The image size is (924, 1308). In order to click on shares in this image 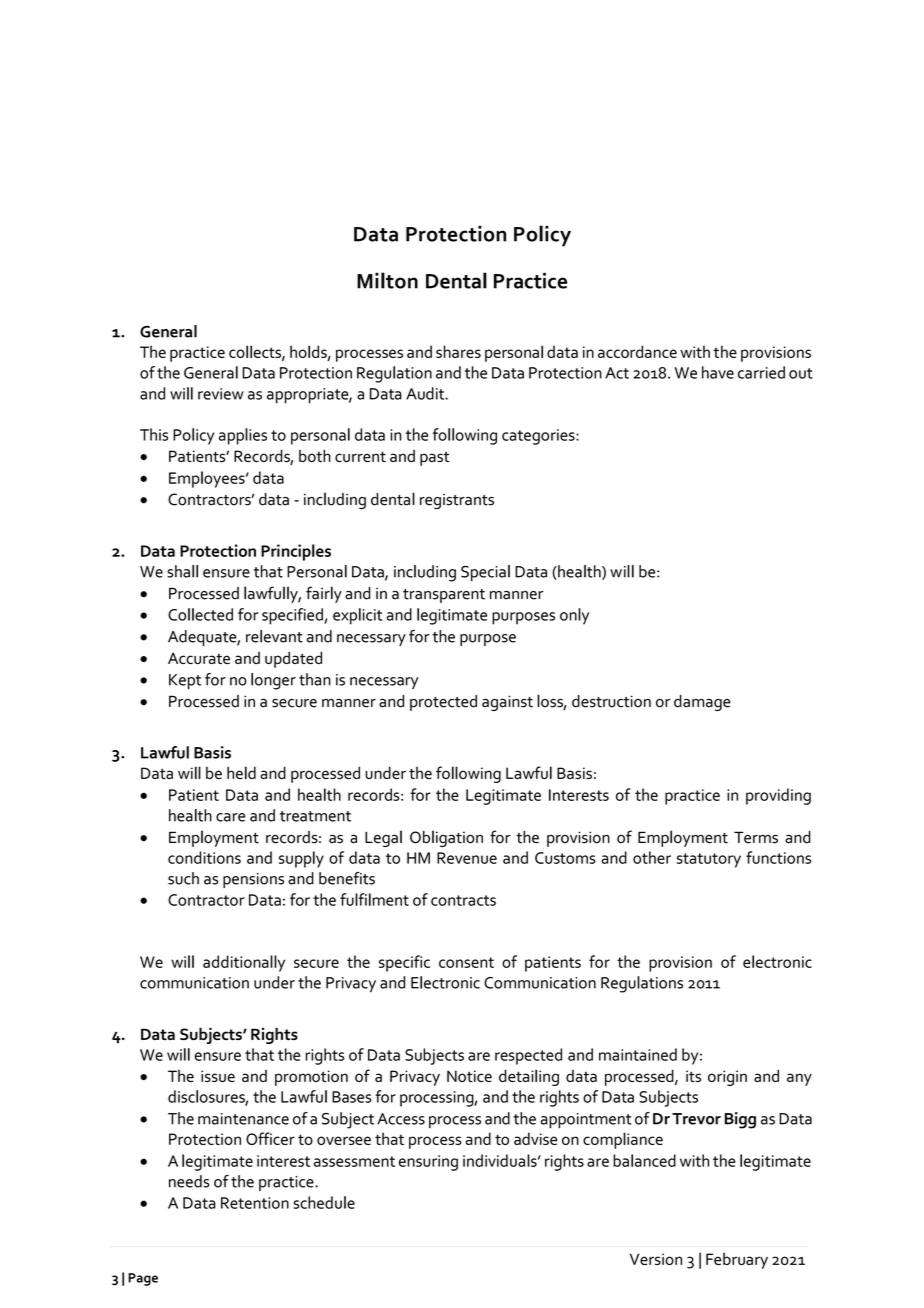, I will do `click(458, 351)`.
